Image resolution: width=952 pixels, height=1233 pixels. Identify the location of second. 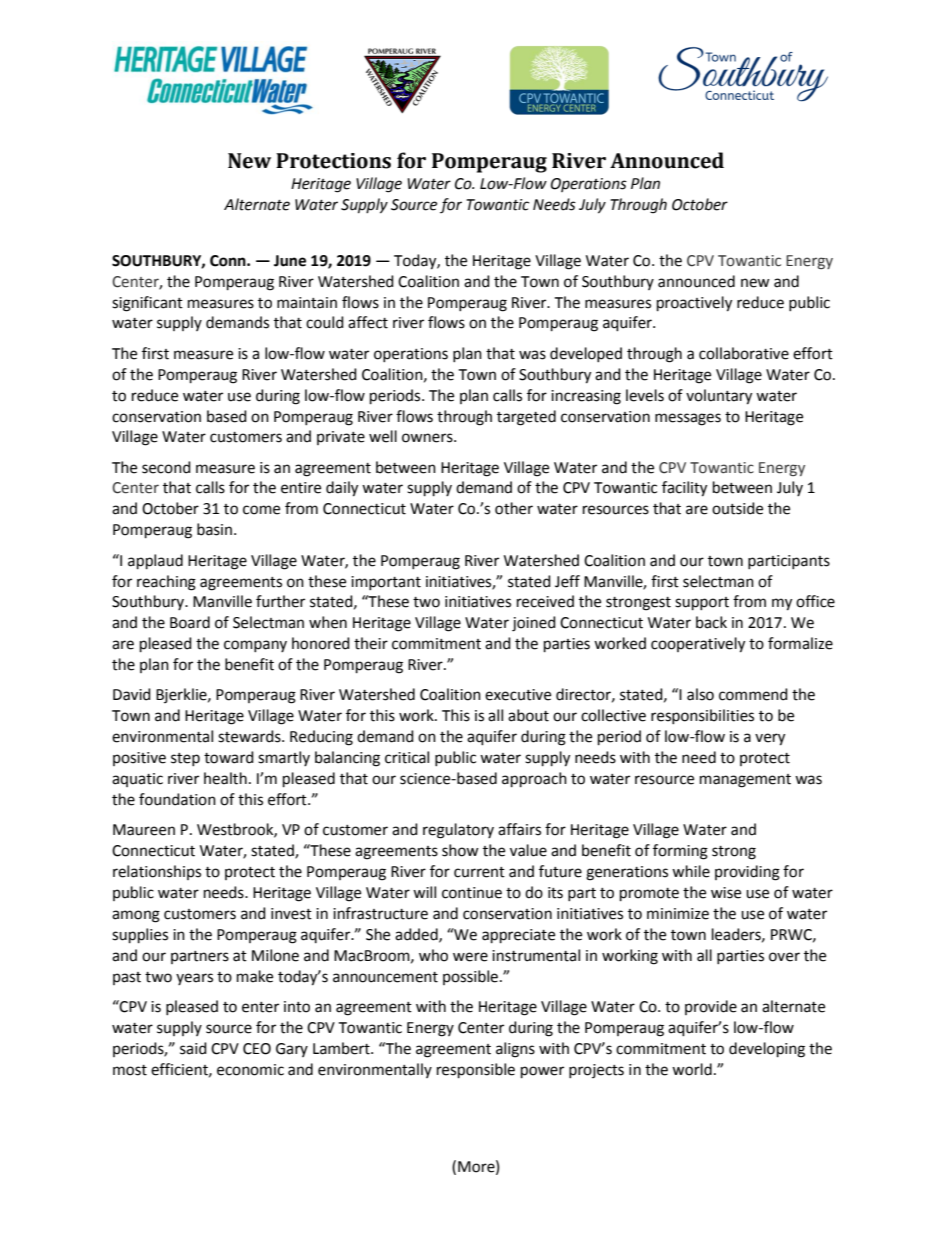
(166, 467).
